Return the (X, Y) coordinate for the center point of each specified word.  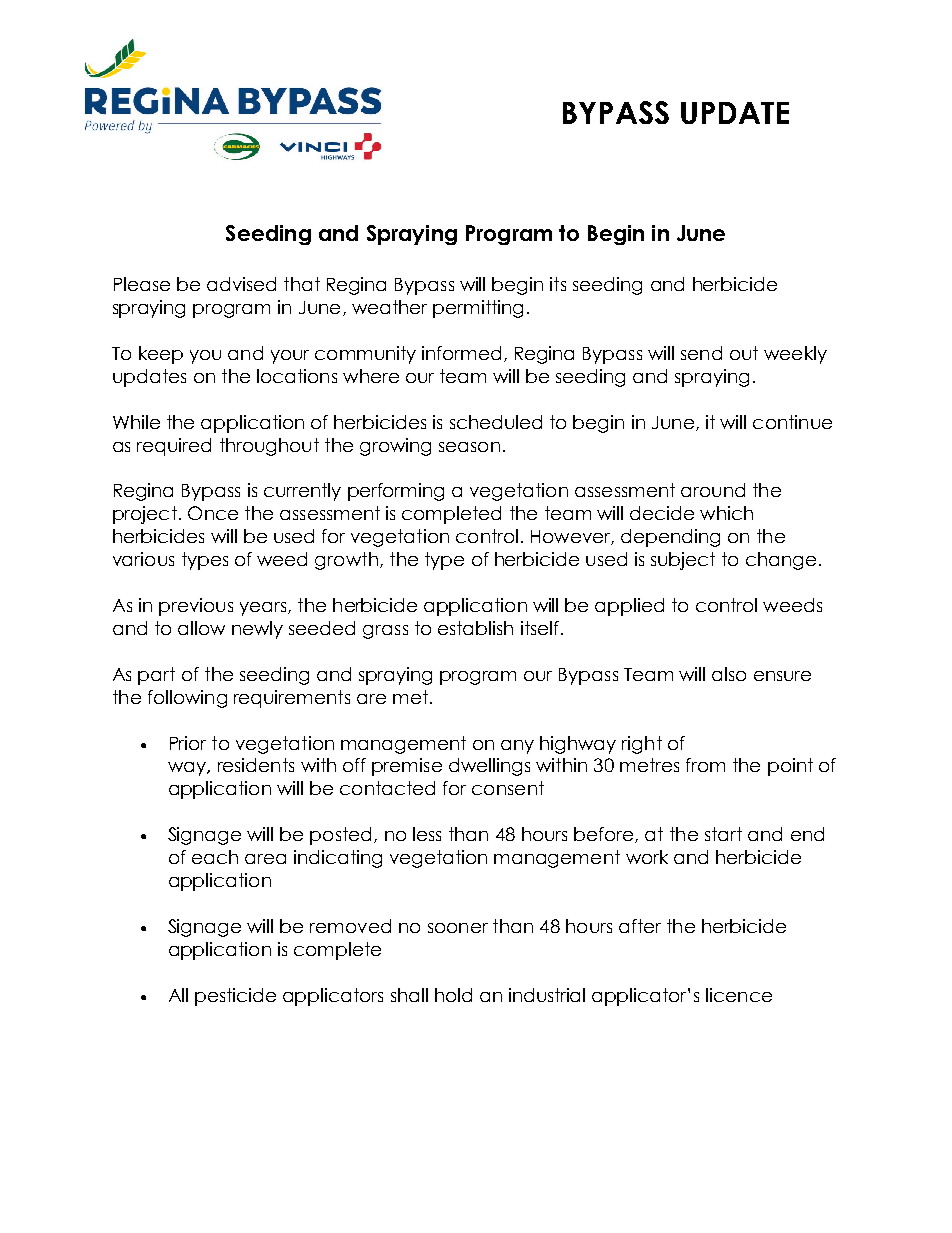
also (729, 674)
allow (201, 628)
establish (475, 628)
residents (256, 765)
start (723, 834)
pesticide (235, 997)
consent (508, 788)
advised (241, 284)
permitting (478, 309)
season (469, 447)
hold (453, 995)
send (701, 353)
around (713, 490)
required (174, 447)
